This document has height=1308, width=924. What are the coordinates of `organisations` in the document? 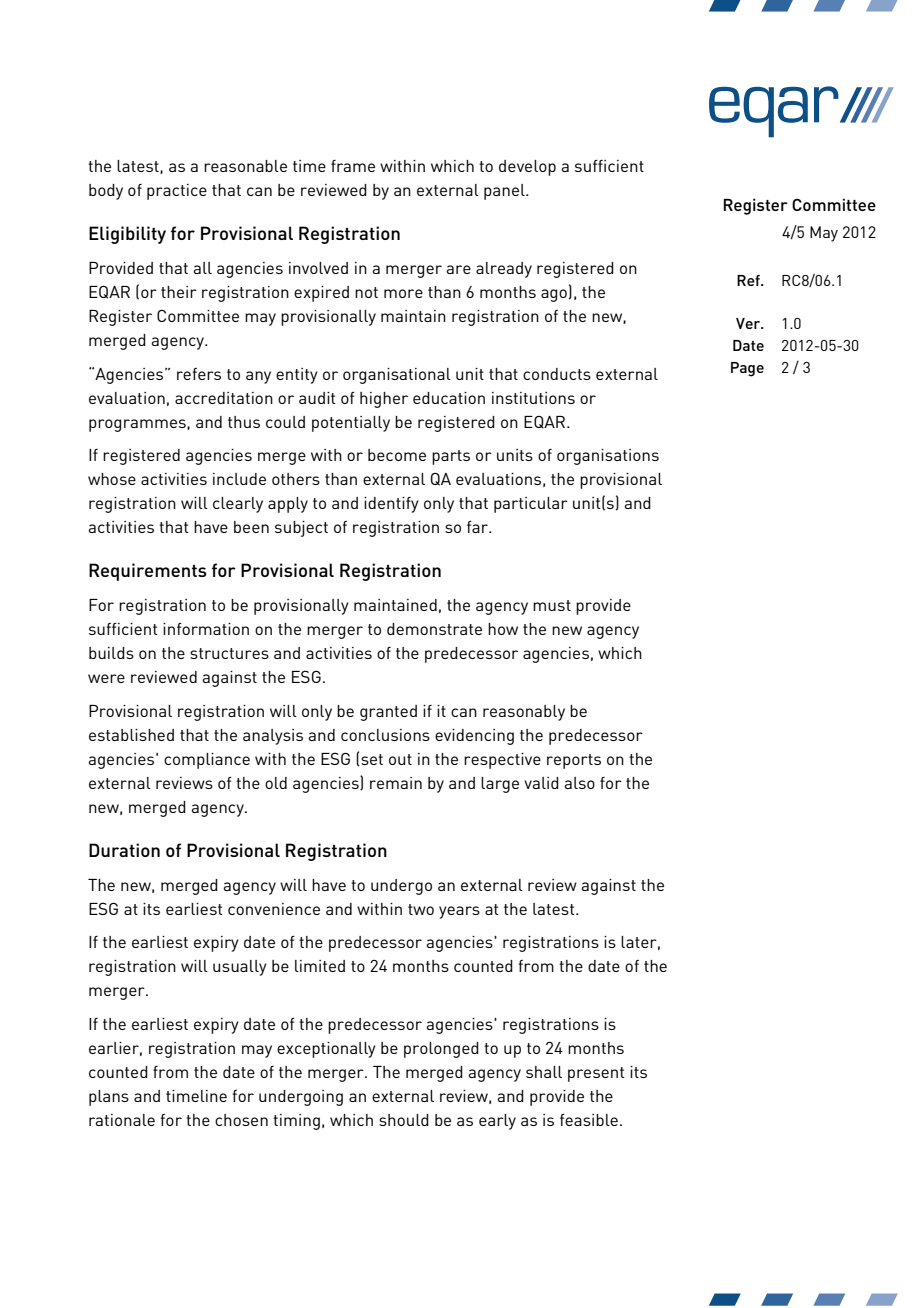 It's located at (608, 457).
